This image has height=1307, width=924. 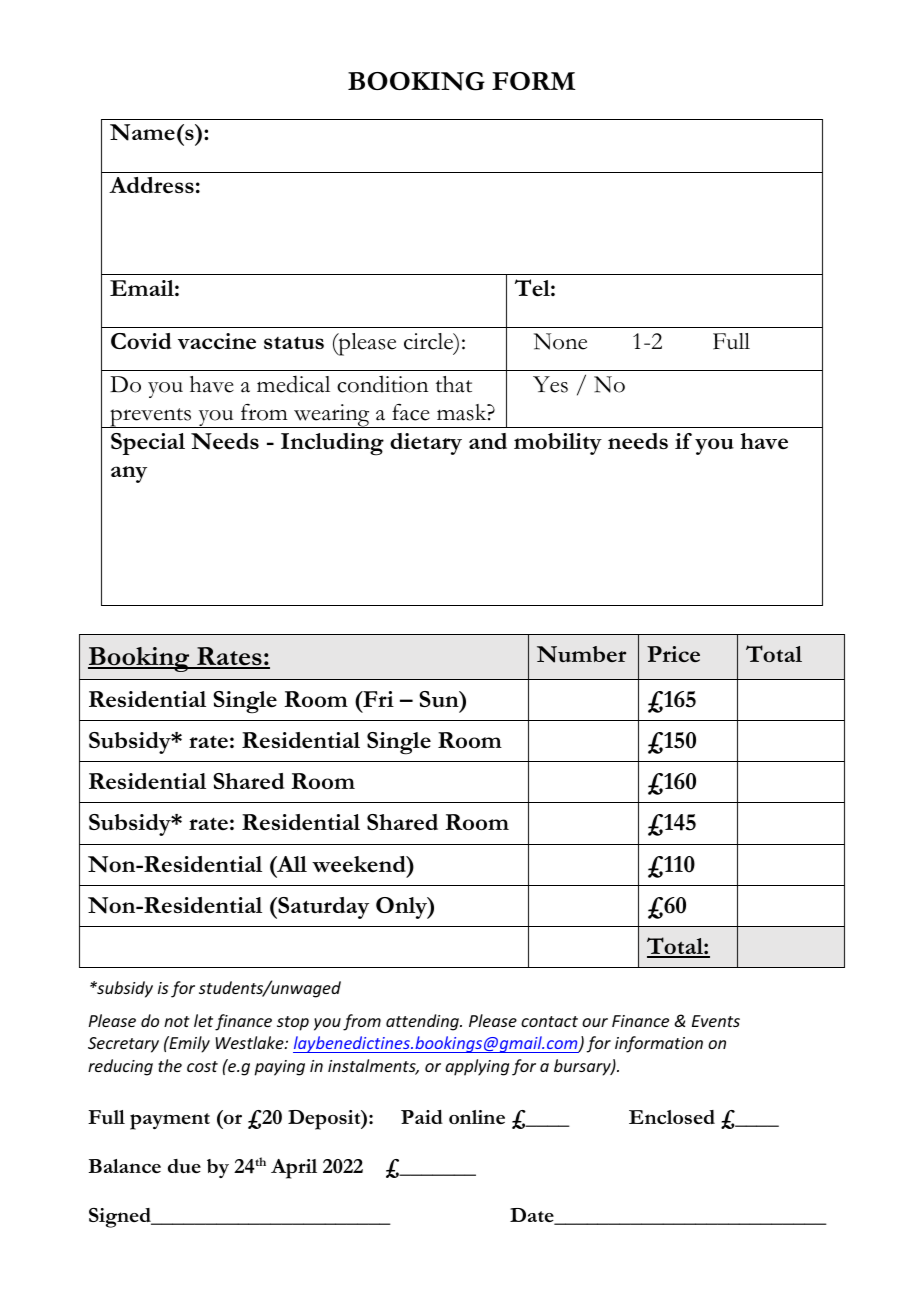 What do you see at coordinates (426, 444) in the image?
I see `dietary` at bounding box center [426, 444].
